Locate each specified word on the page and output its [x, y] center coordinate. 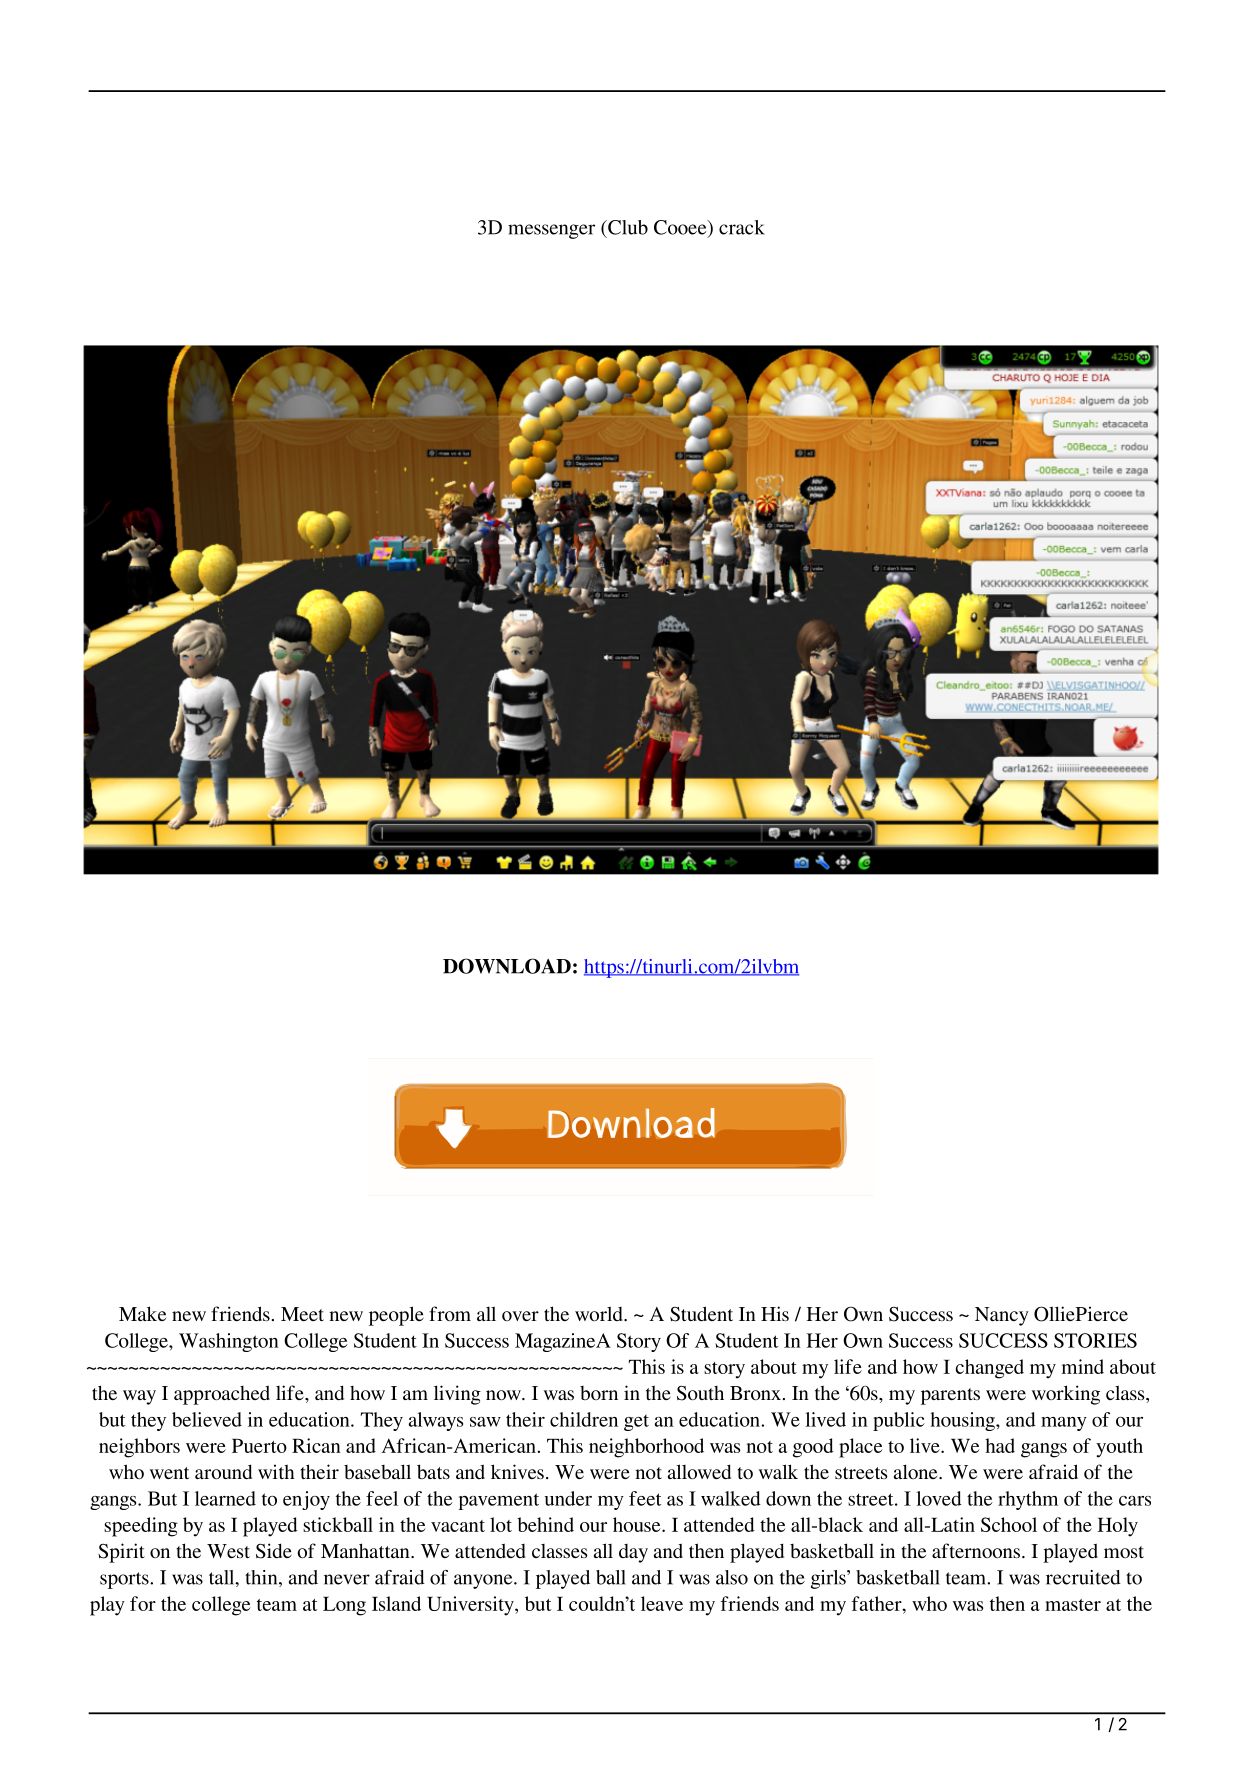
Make [142, 1313]
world [600, 1313]
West [228, 1551]
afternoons [976, 1550]
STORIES [1095, 1340]
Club [627, 227]
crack [742, 227]
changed [989, 1369]
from [450, 1313]
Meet [302, 1314]
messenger [551, 231]
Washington [229, 1342]
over [520, 1316]
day [633, 1553]
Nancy [1002, 1316]
